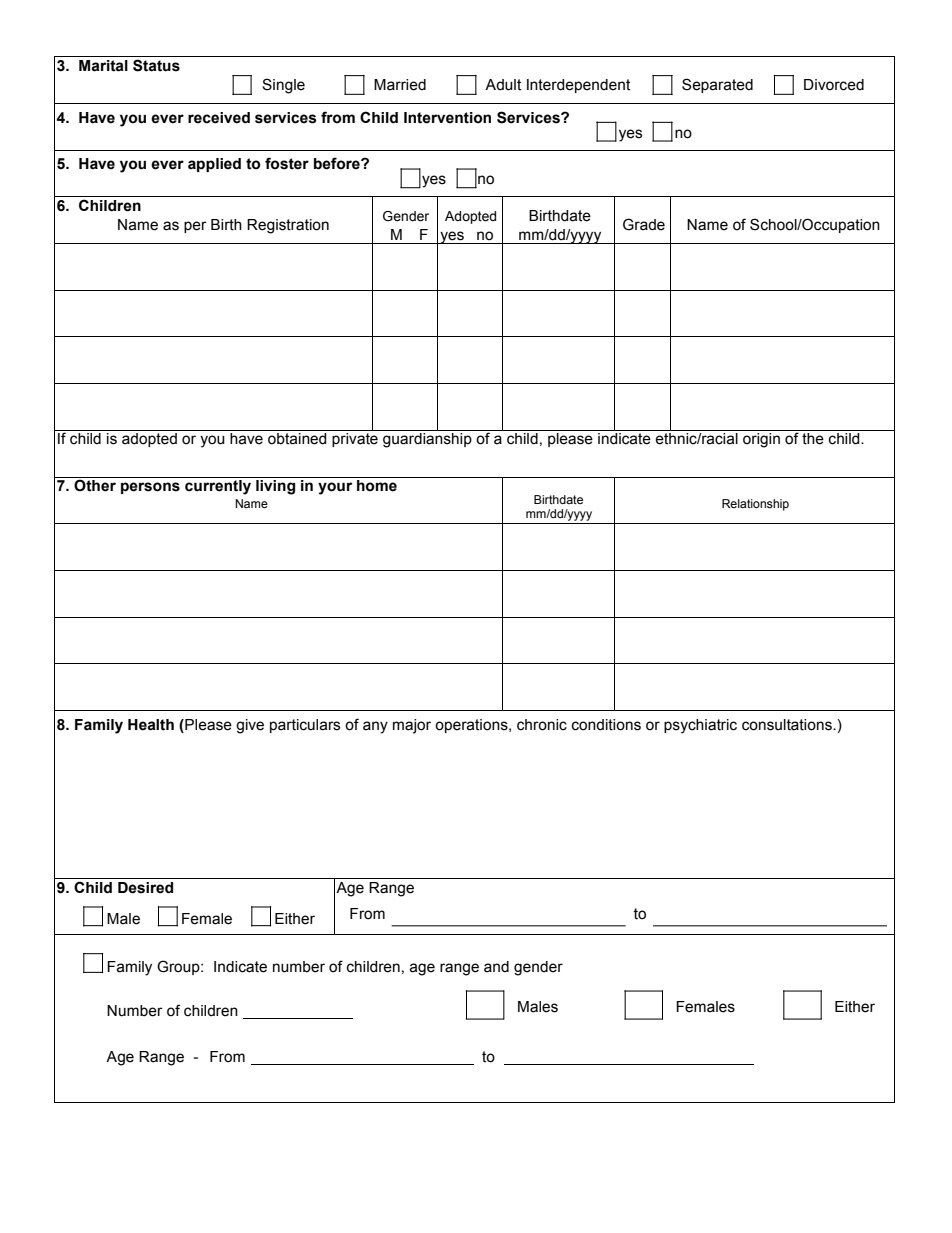 The image size is (952, 1233). Describe the element at coordinates (755, 505) in the screenshot. I see `Relationship` at that location.
